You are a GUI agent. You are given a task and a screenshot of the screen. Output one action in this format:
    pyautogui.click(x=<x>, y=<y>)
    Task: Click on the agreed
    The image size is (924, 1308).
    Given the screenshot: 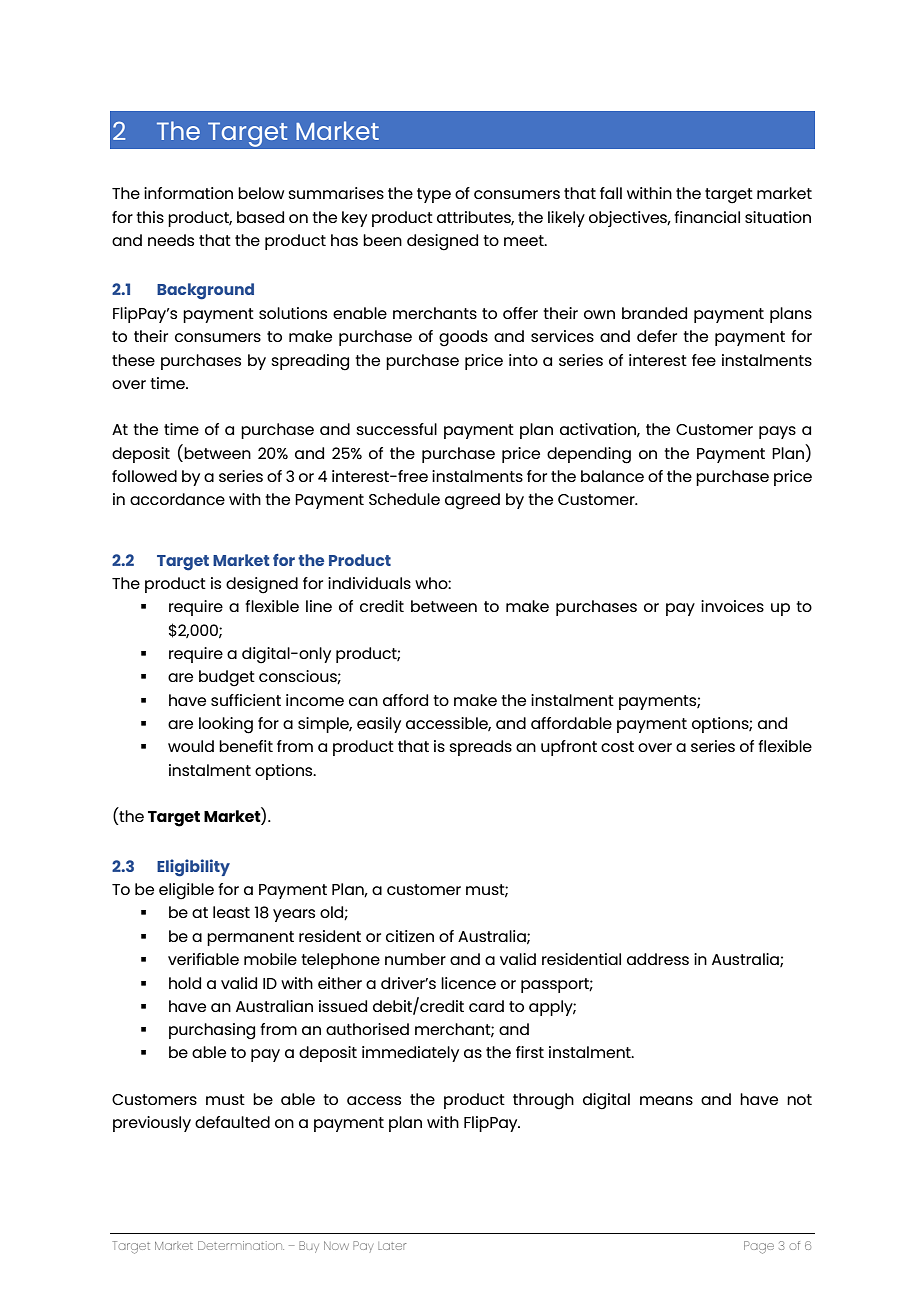 What is the action you would take?
    pyautogui.click(x=472, y=501)
